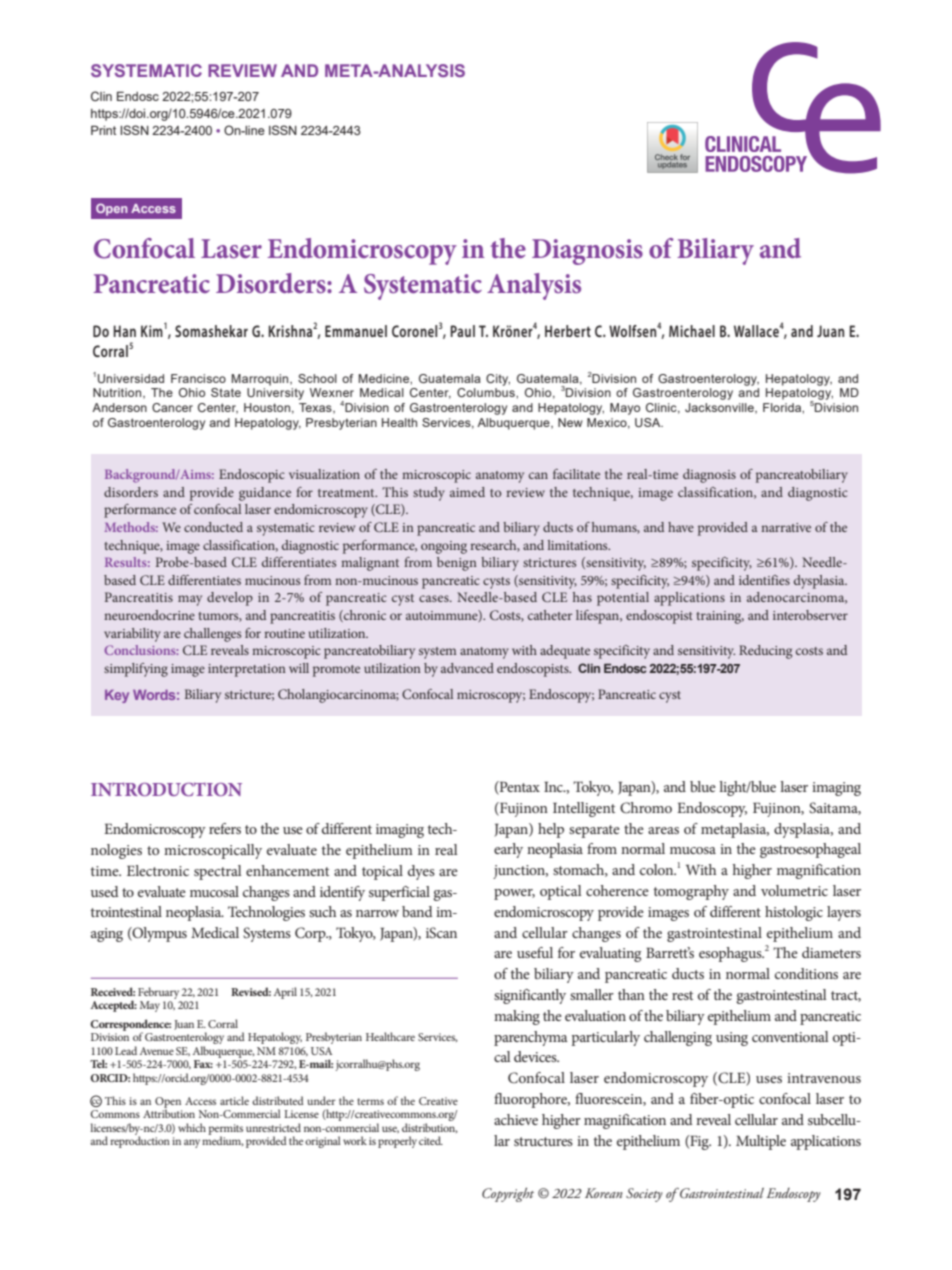 This screenshot has height=1270, width=952. What do you see at coordinates (212, 635) in the screenshot?
I see `challenges` at bounding box center [212, 635].
